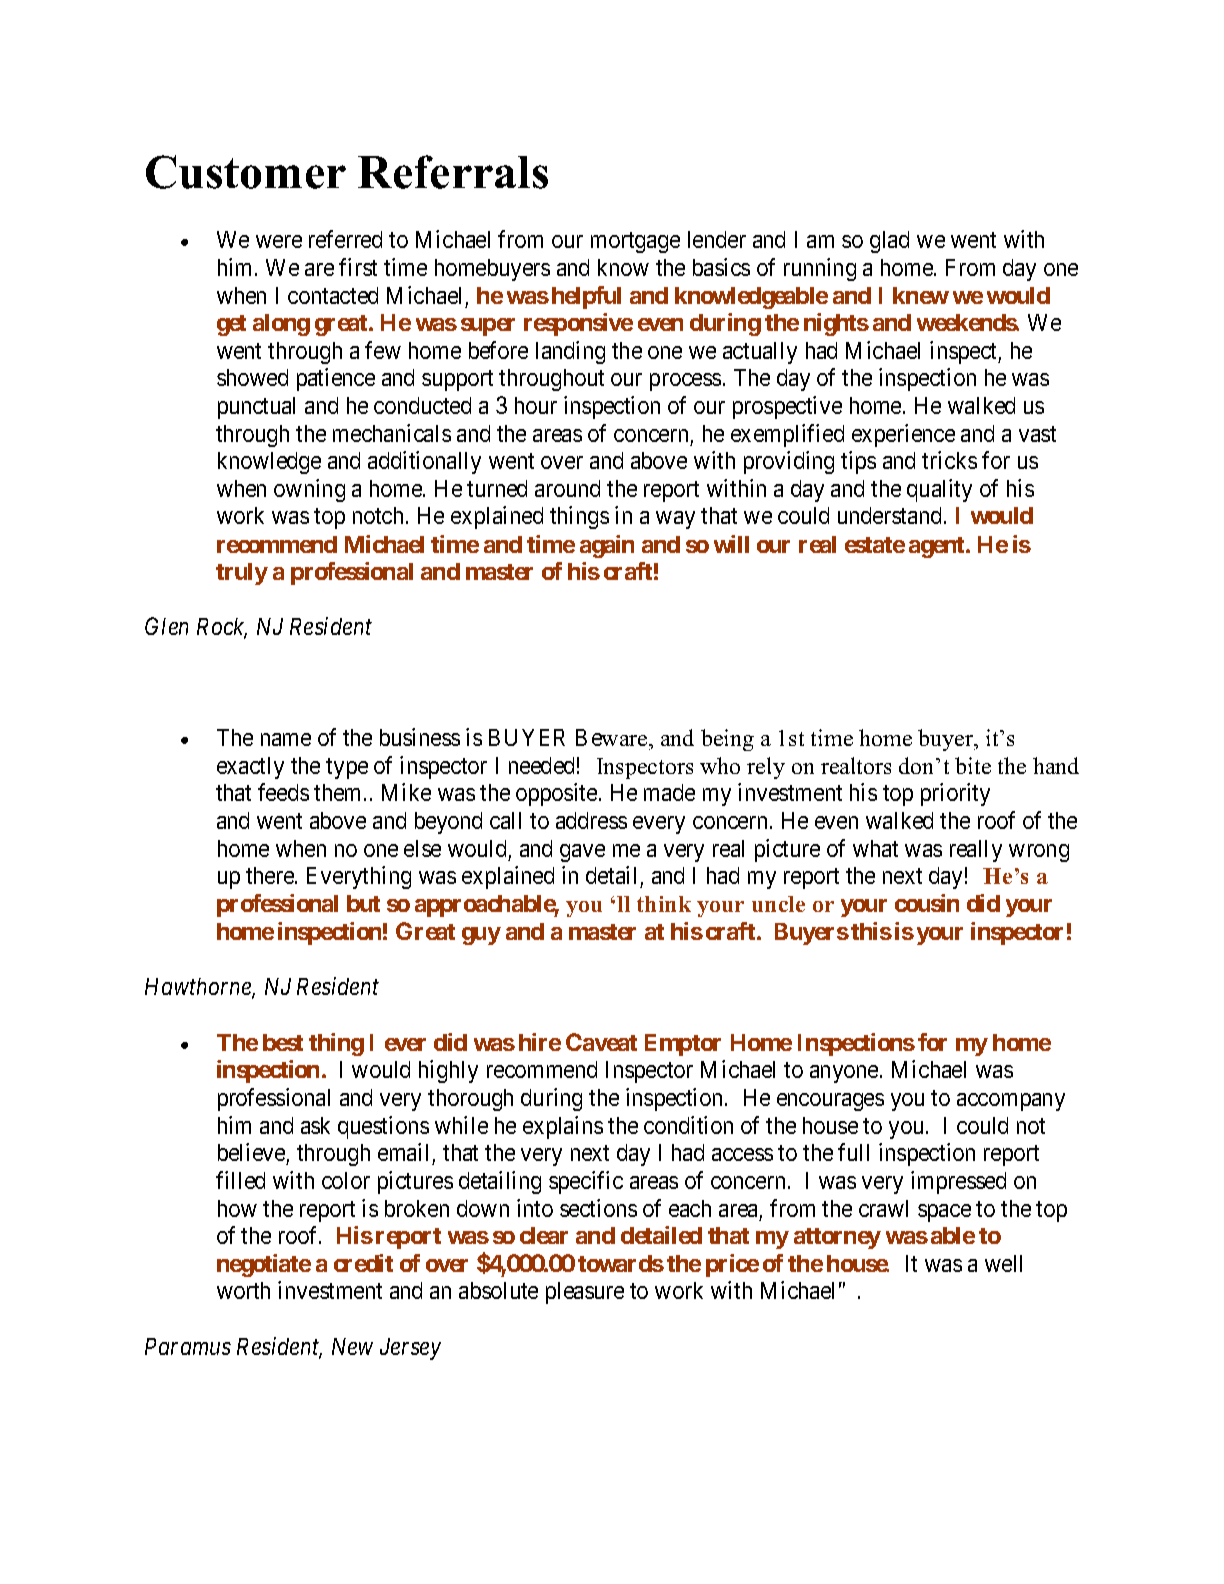 This page has height=1584, width=1224. I want to click on mortgage, so click(635, 243).
